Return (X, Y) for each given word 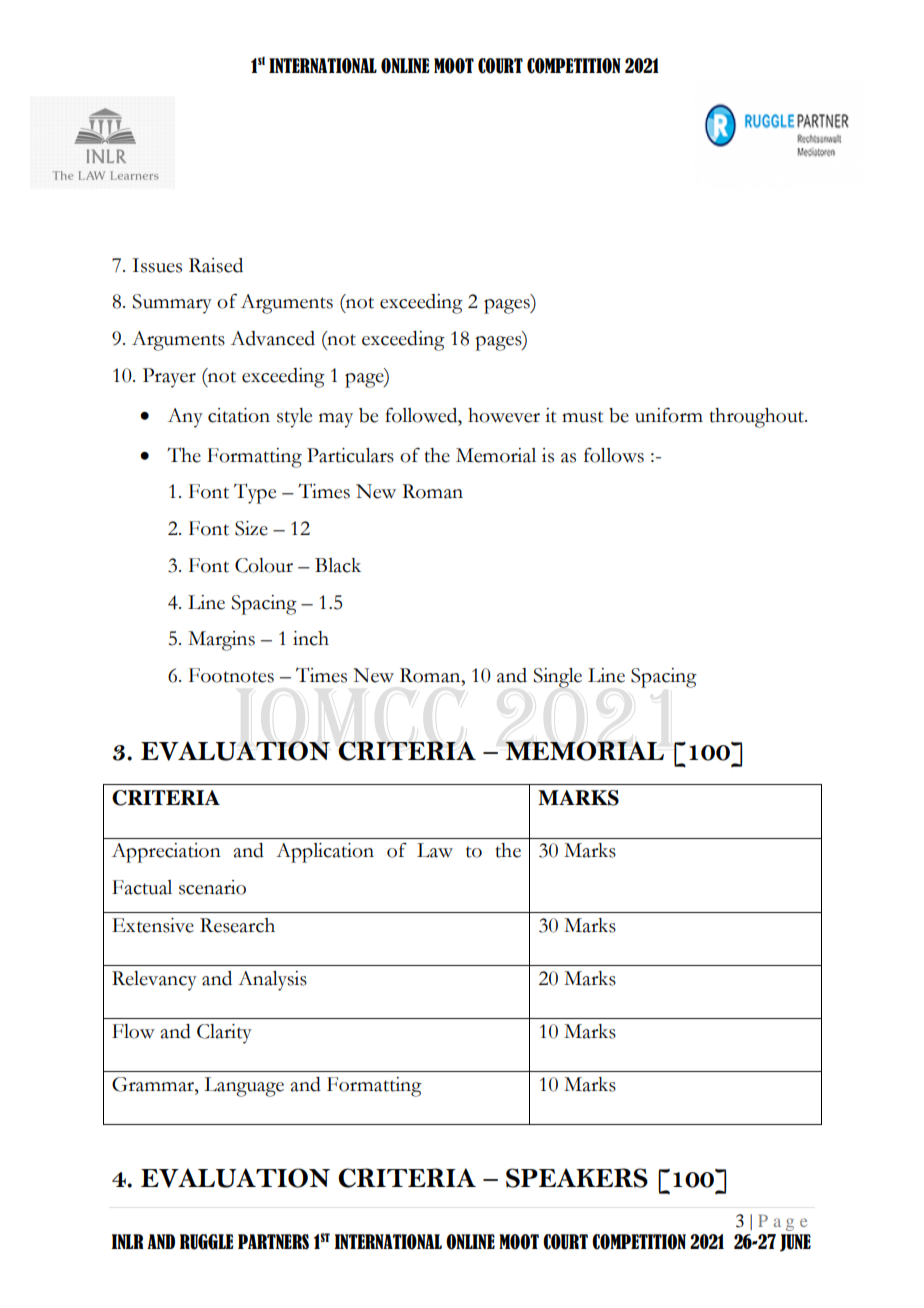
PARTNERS (273, 1242)
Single (557, 678)
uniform (669, 415)
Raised (216, 265)
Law (435, 850)
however (504, 415)
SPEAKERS (577, 1178)
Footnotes (231, 675)
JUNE (795, 1243)
